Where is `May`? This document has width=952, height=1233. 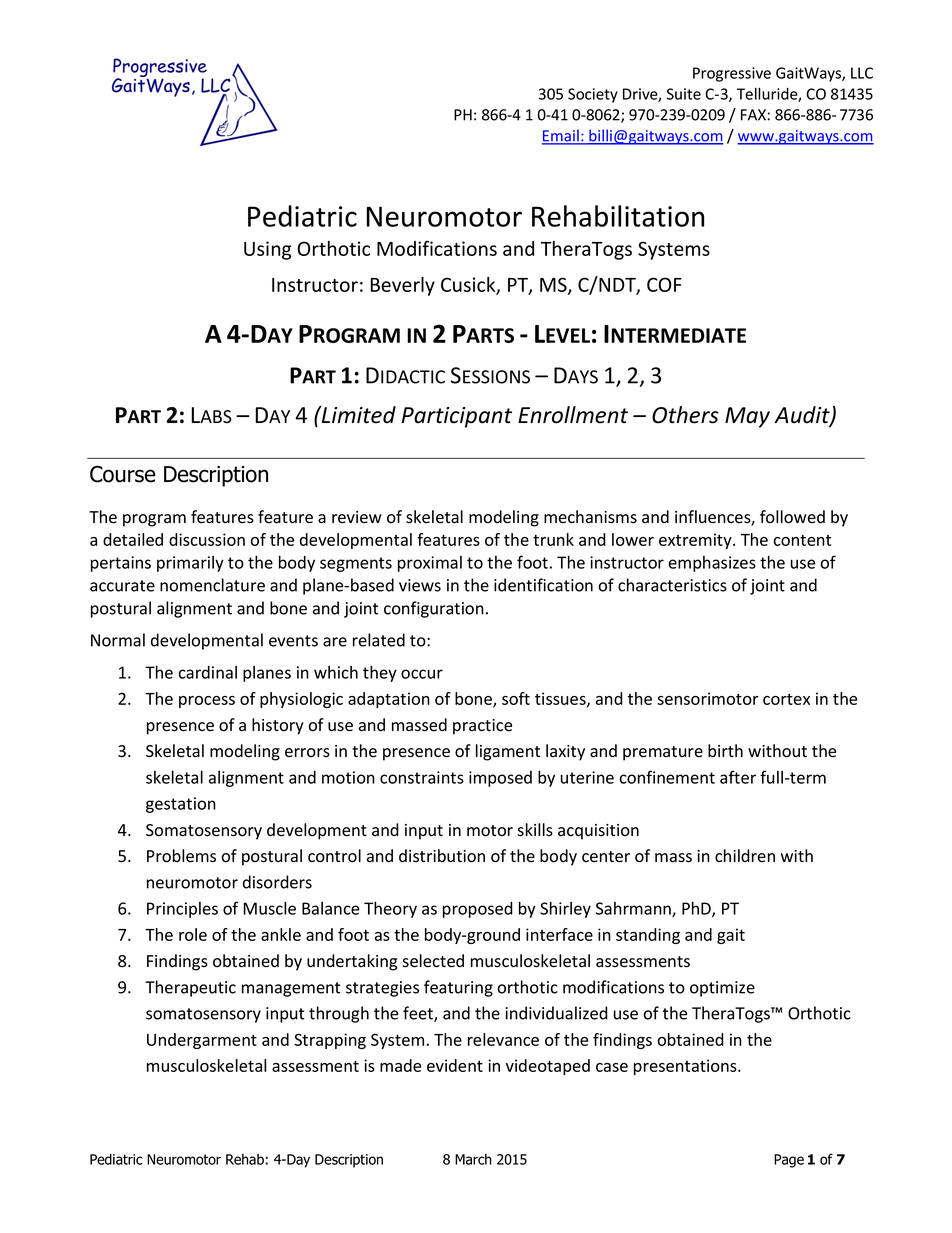
May is located at coordinates (747, 417).
